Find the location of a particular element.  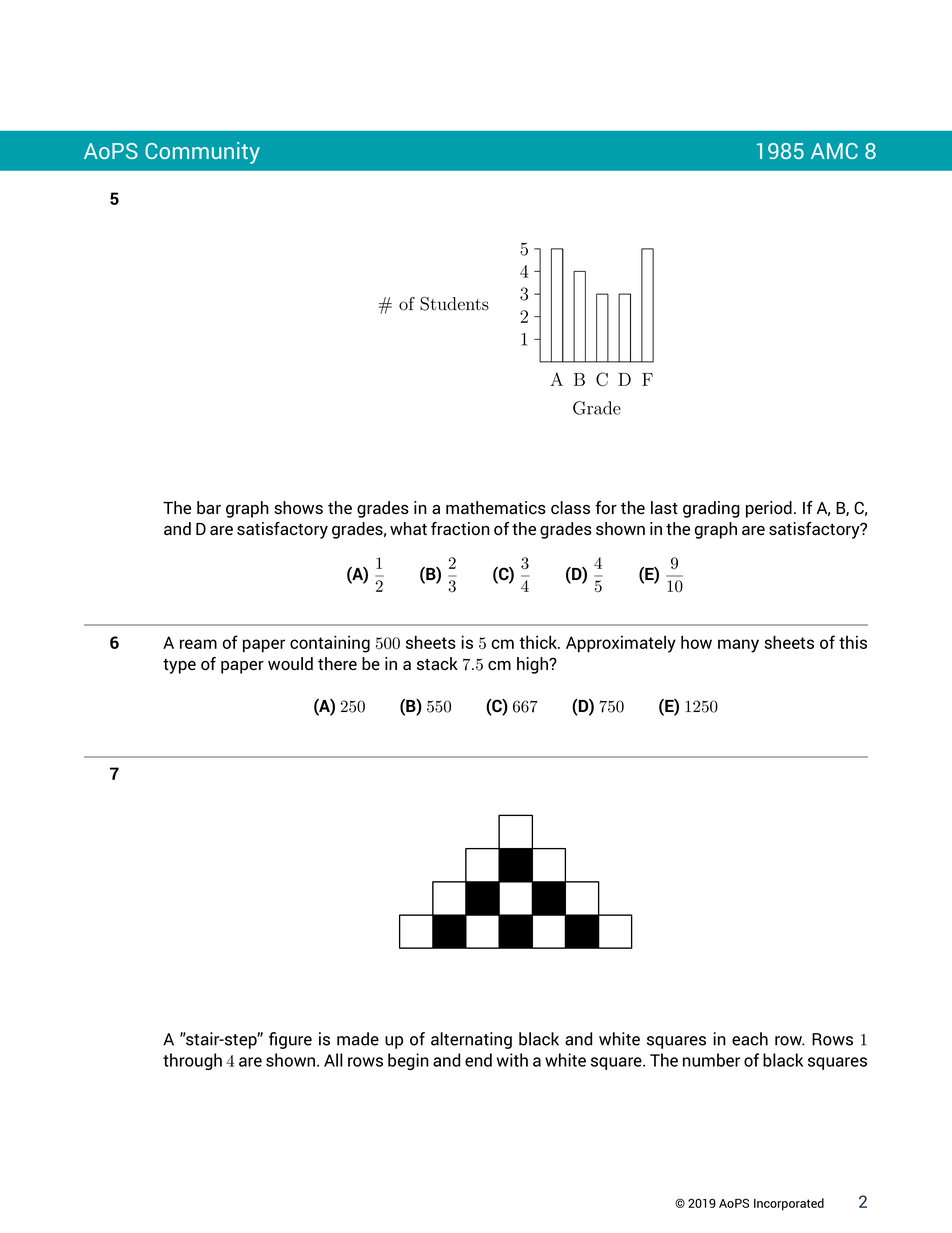

high is located at coordinates (534, 665).
